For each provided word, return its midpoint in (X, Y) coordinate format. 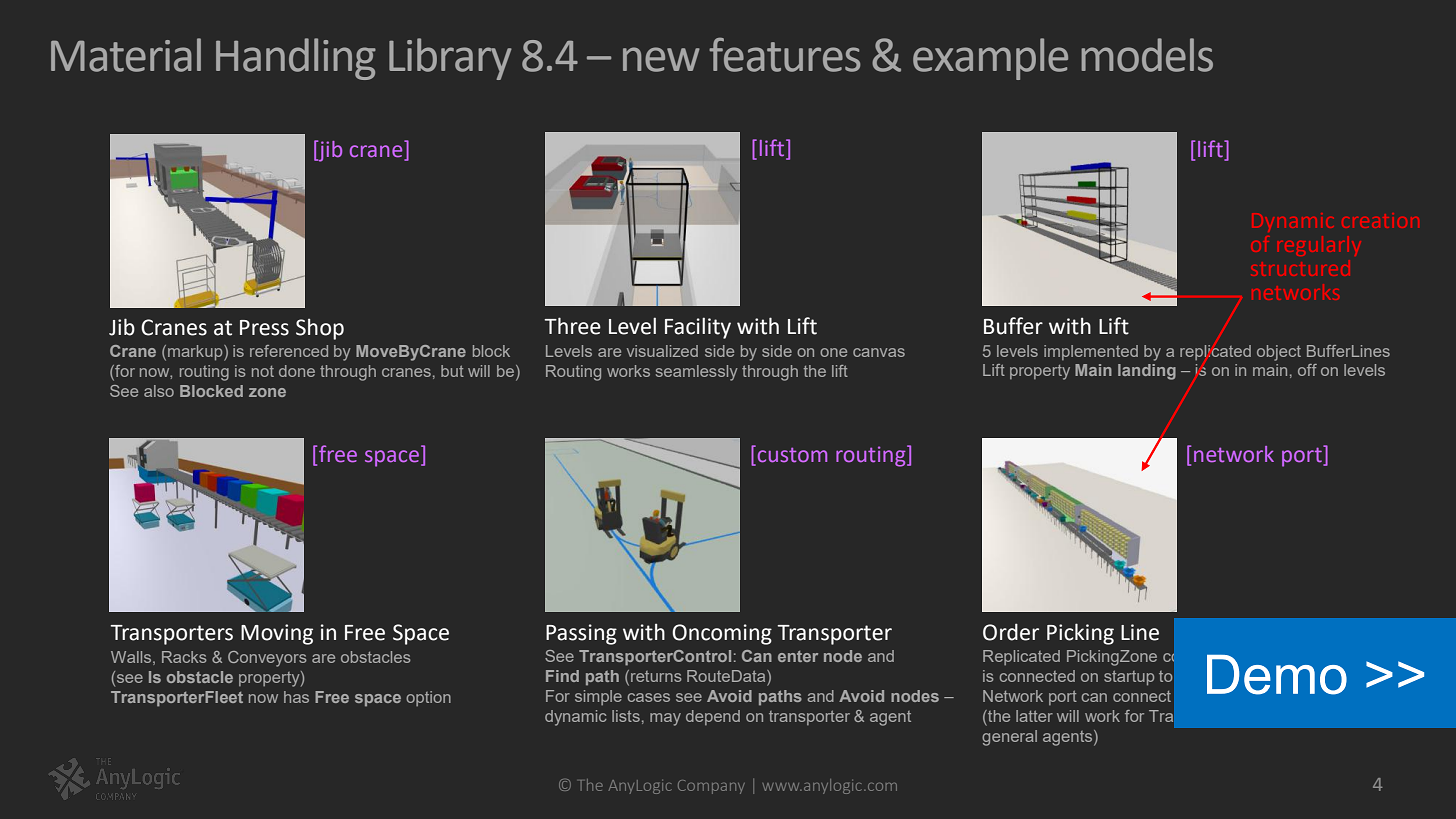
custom (792, 455)
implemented (1091, 352)
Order (1011, 632)
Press (264, 328)
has (296, 697)
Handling (296, 59)
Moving (277, 634)
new (661, 59)
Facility (698, 328)
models (1147, 55)
